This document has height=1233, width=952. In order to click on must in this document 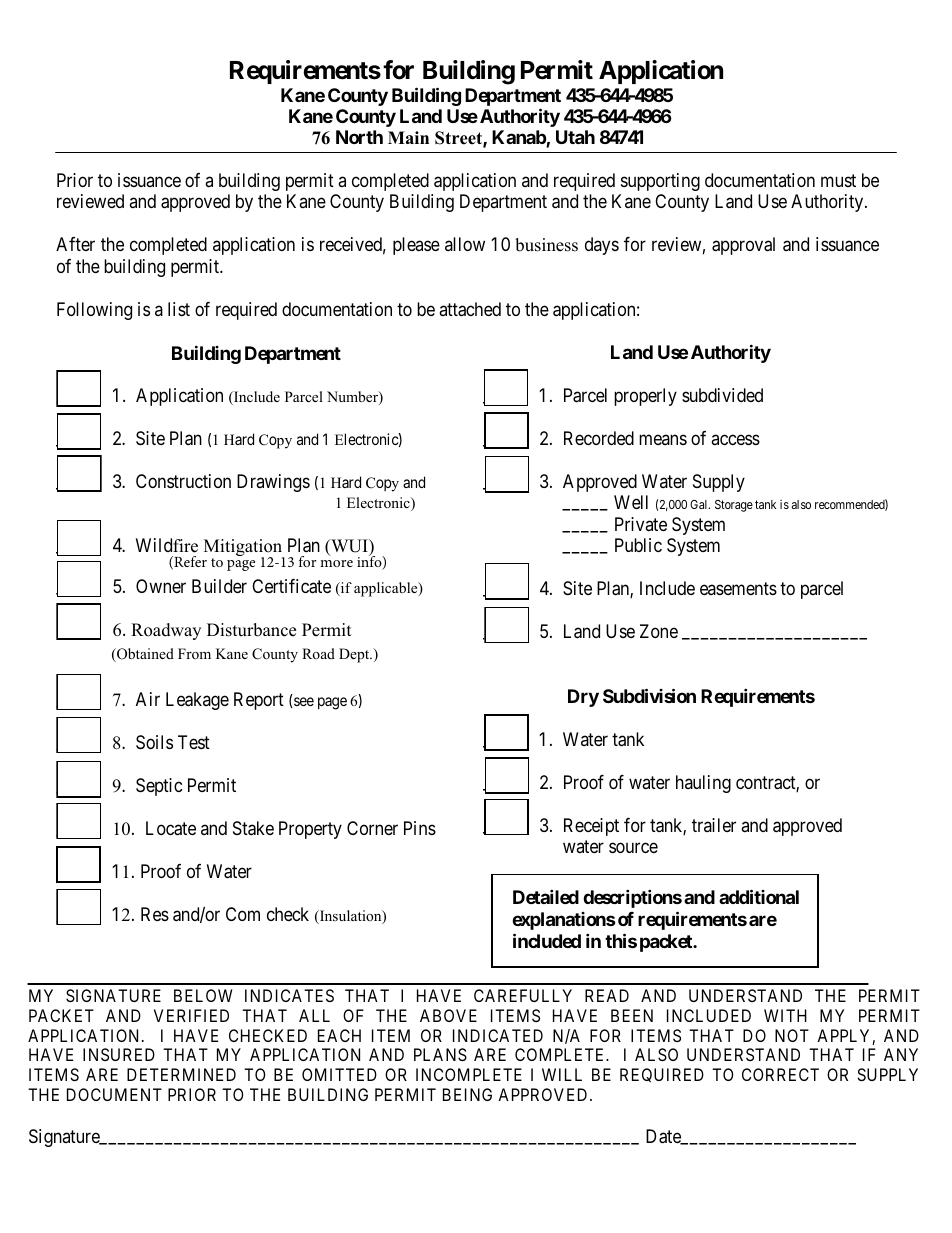, I will do `click(838, 180)`.
